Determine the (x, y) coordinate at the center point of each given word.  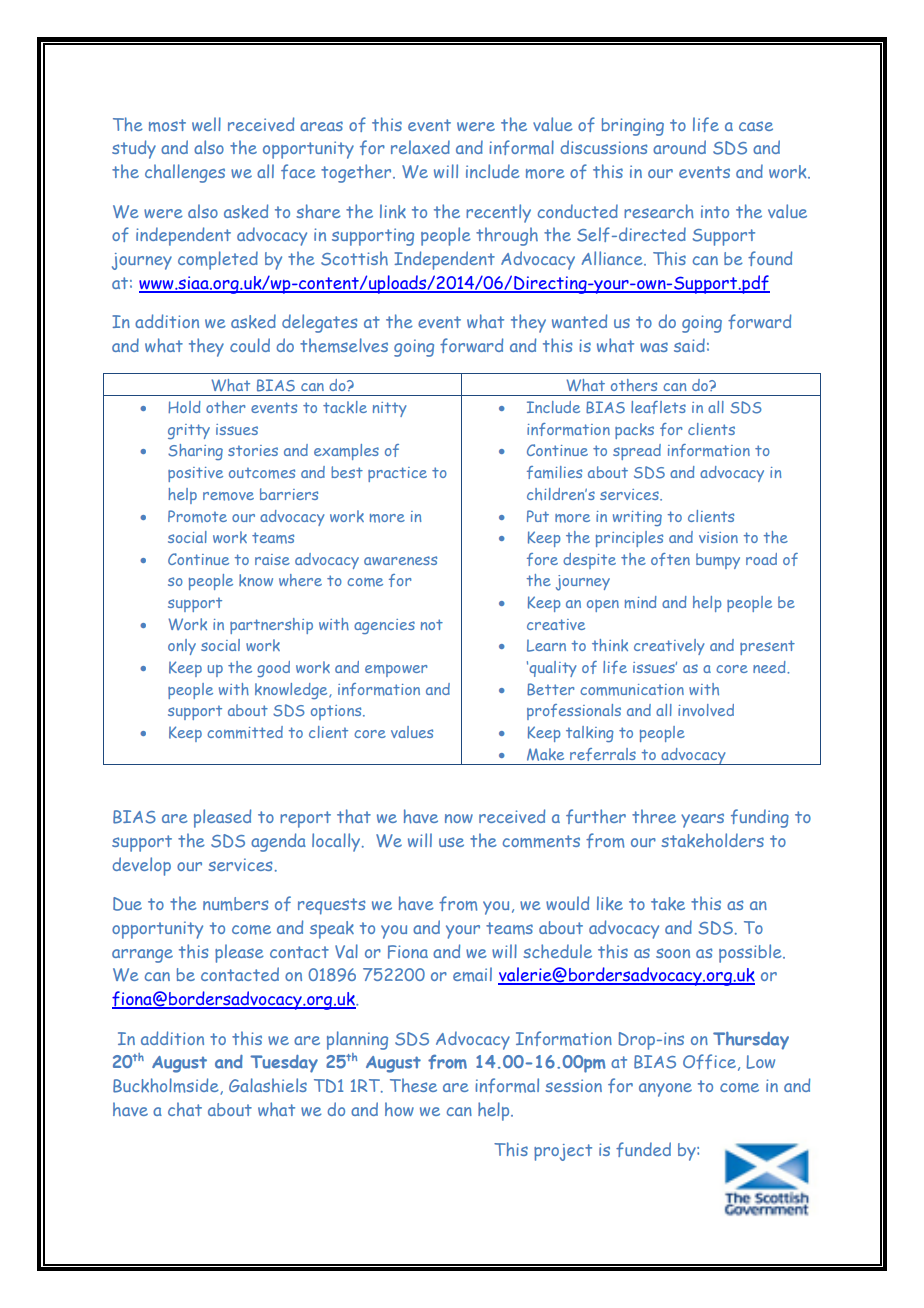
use (451, 842)
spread (637, 452)
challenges (185, 173)
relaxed (420, 147)
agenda (278, 842)
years (702, 820)
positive (195, 474)
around (679, 147)
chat (185, 1109)
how (399, 1109)
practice (397, 474)
